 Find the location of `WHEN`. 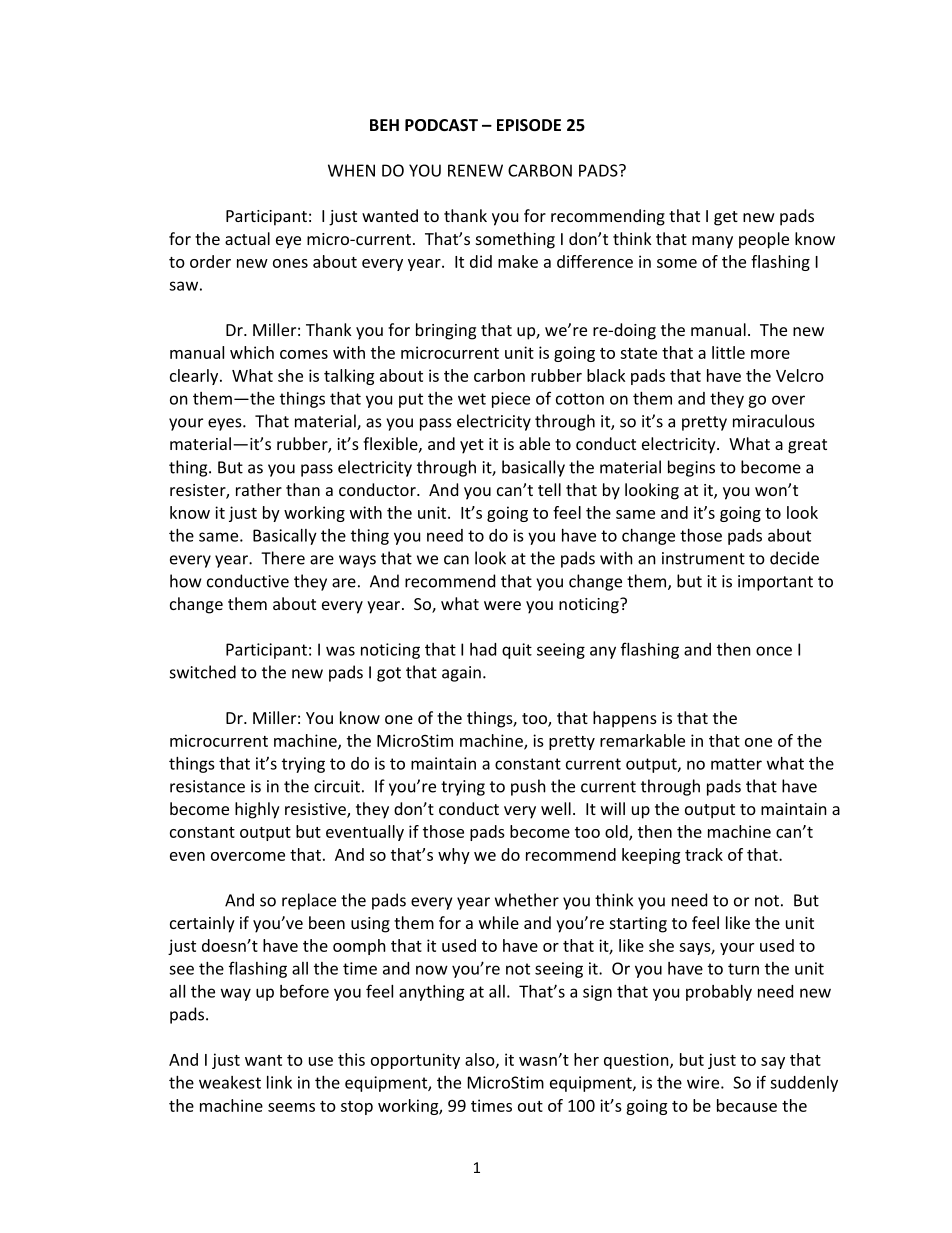

WHEN is located at coordinates (351, 170).
